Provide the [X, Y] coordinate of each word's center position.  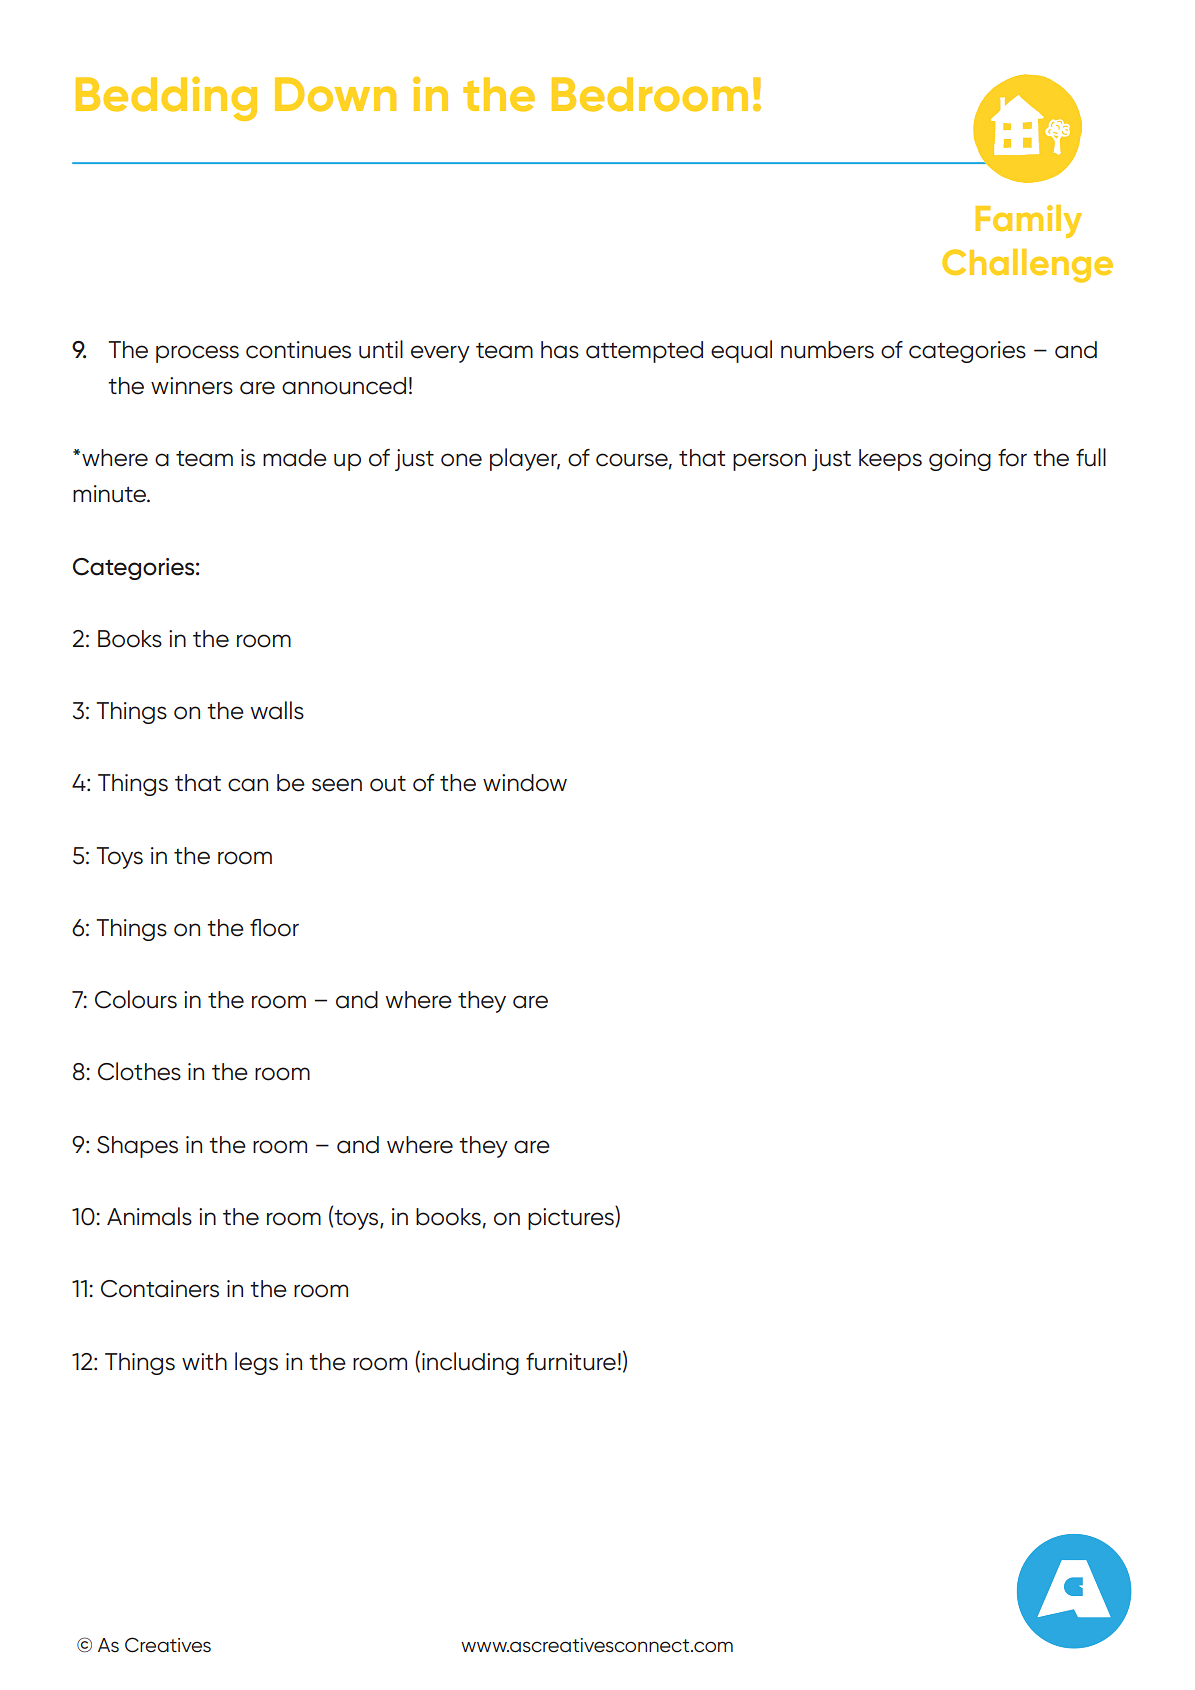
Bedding [166, 98]
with [204, 1361]
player [525, 459]
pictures [572, 1218]
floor [274, 928]
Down [335, 94]
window [525, 783]
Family [1028, 221]
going [960, 460]
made [295, 458]
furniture [571, 1362]
